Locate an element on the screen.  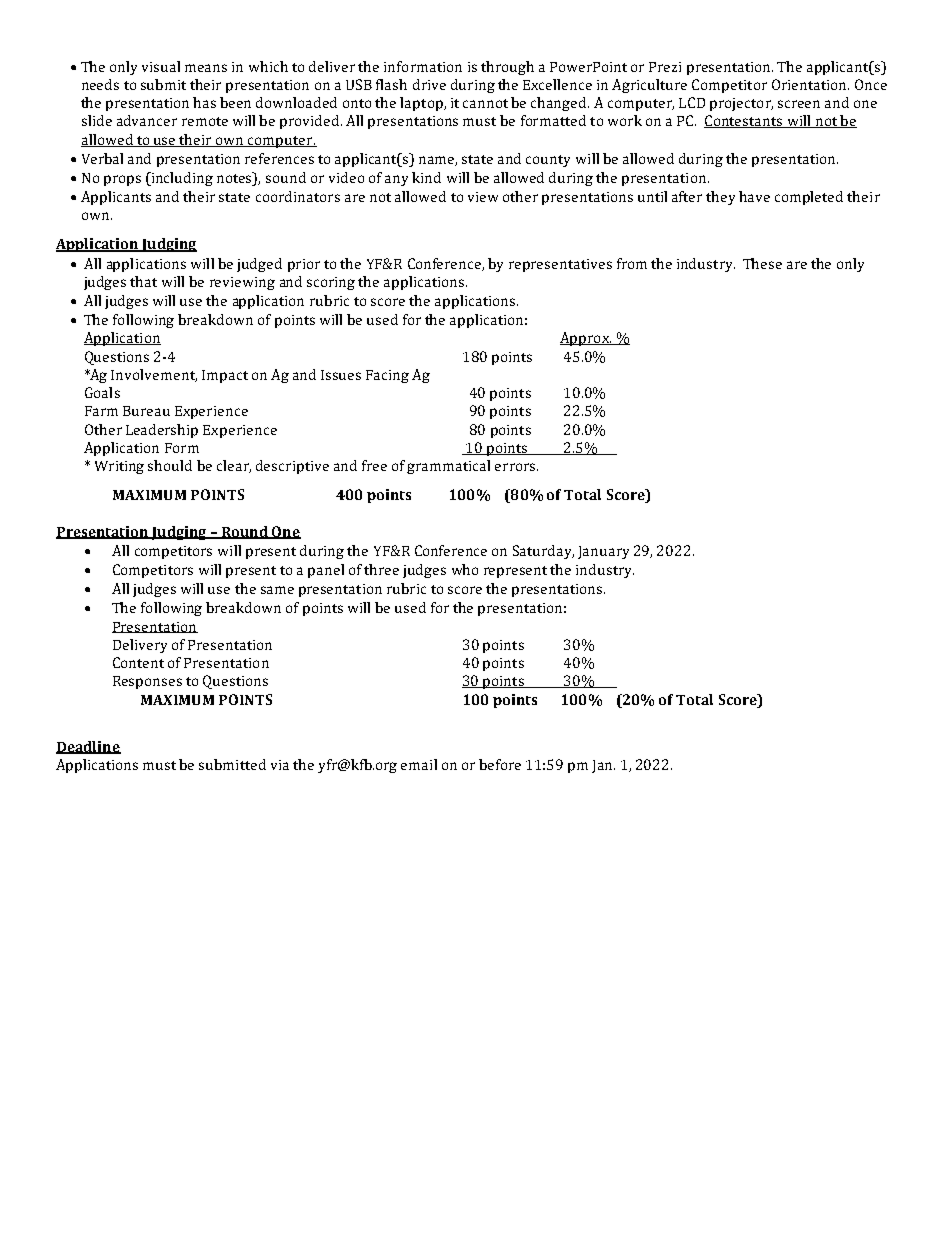
from is located at coordinates (632, 263).
